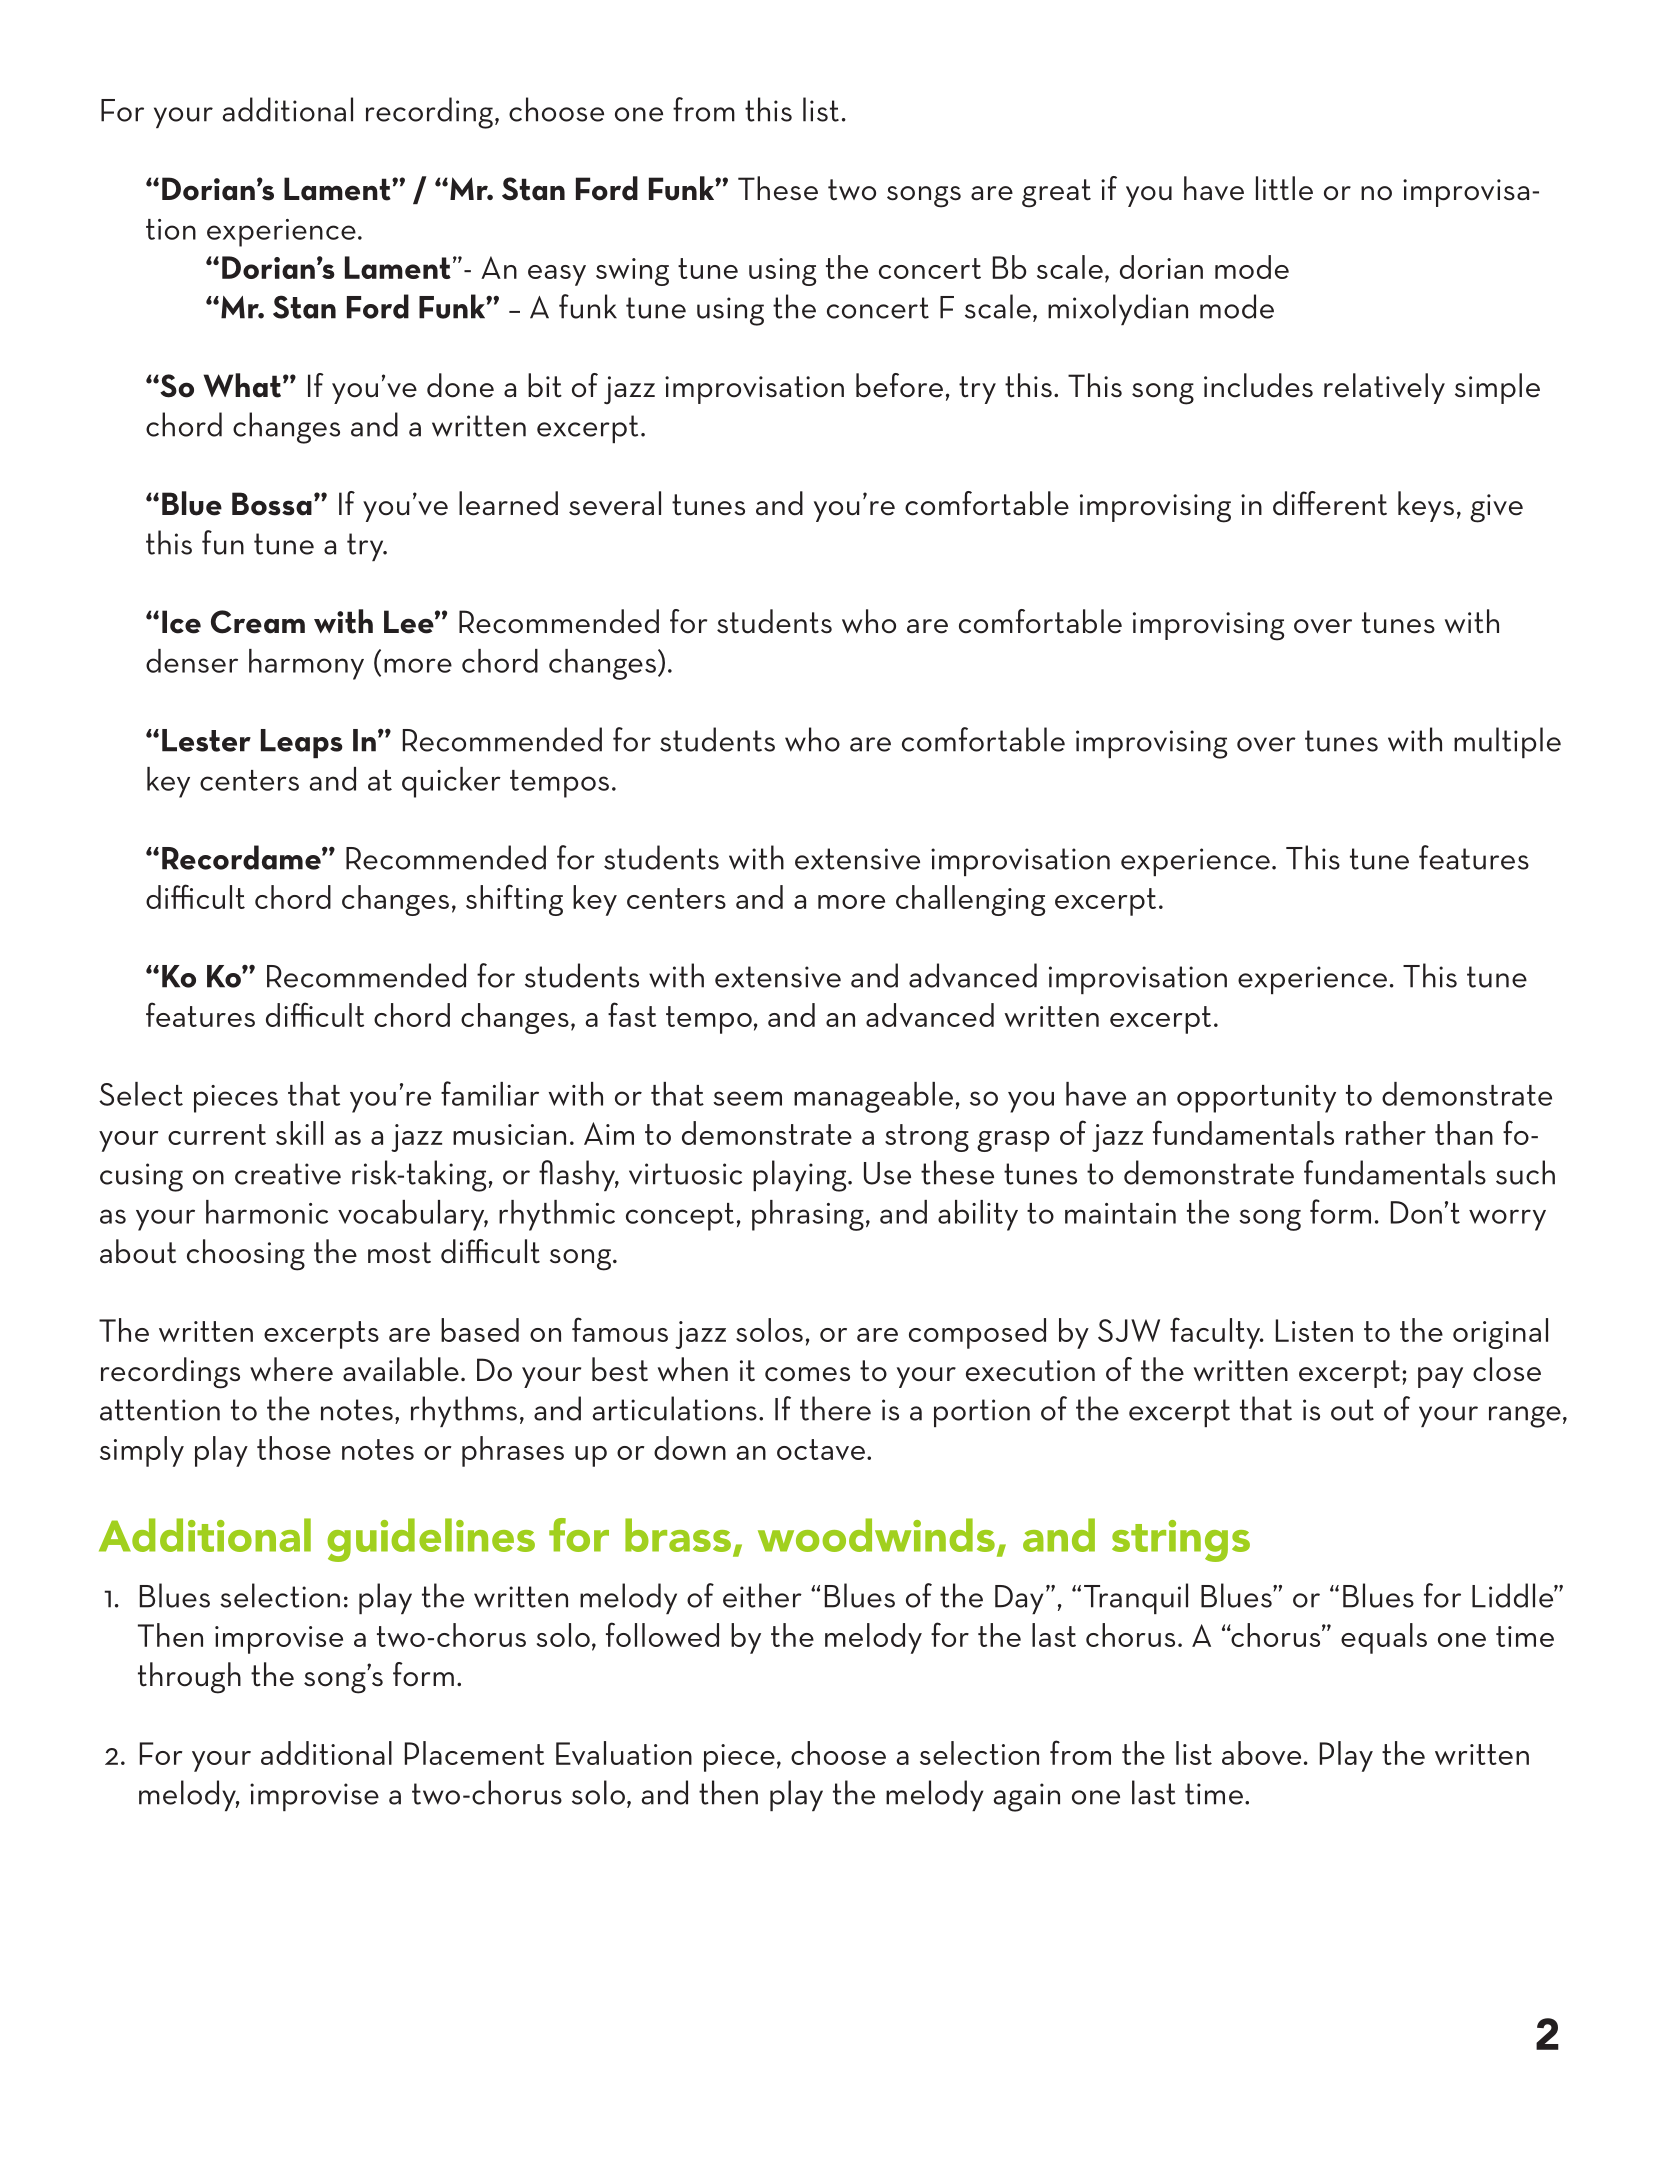 Image resolution: width=1673 pixels, height=2165 pixels. I want to click on opportunity, so click(1256, 1099).
